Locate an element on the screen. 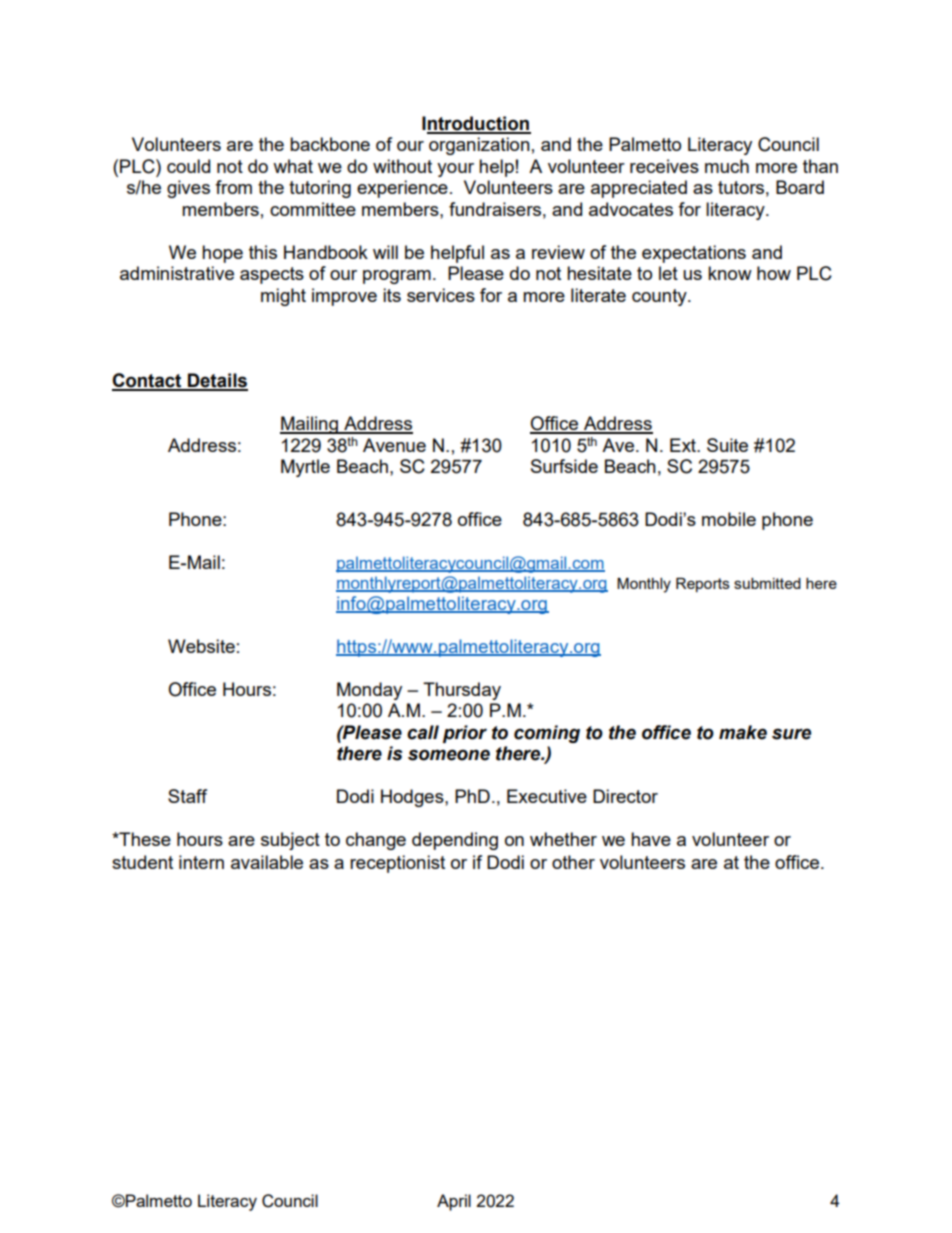 This screenshot has width=952, height=1233. depending is located at coordinates (455, 841).
